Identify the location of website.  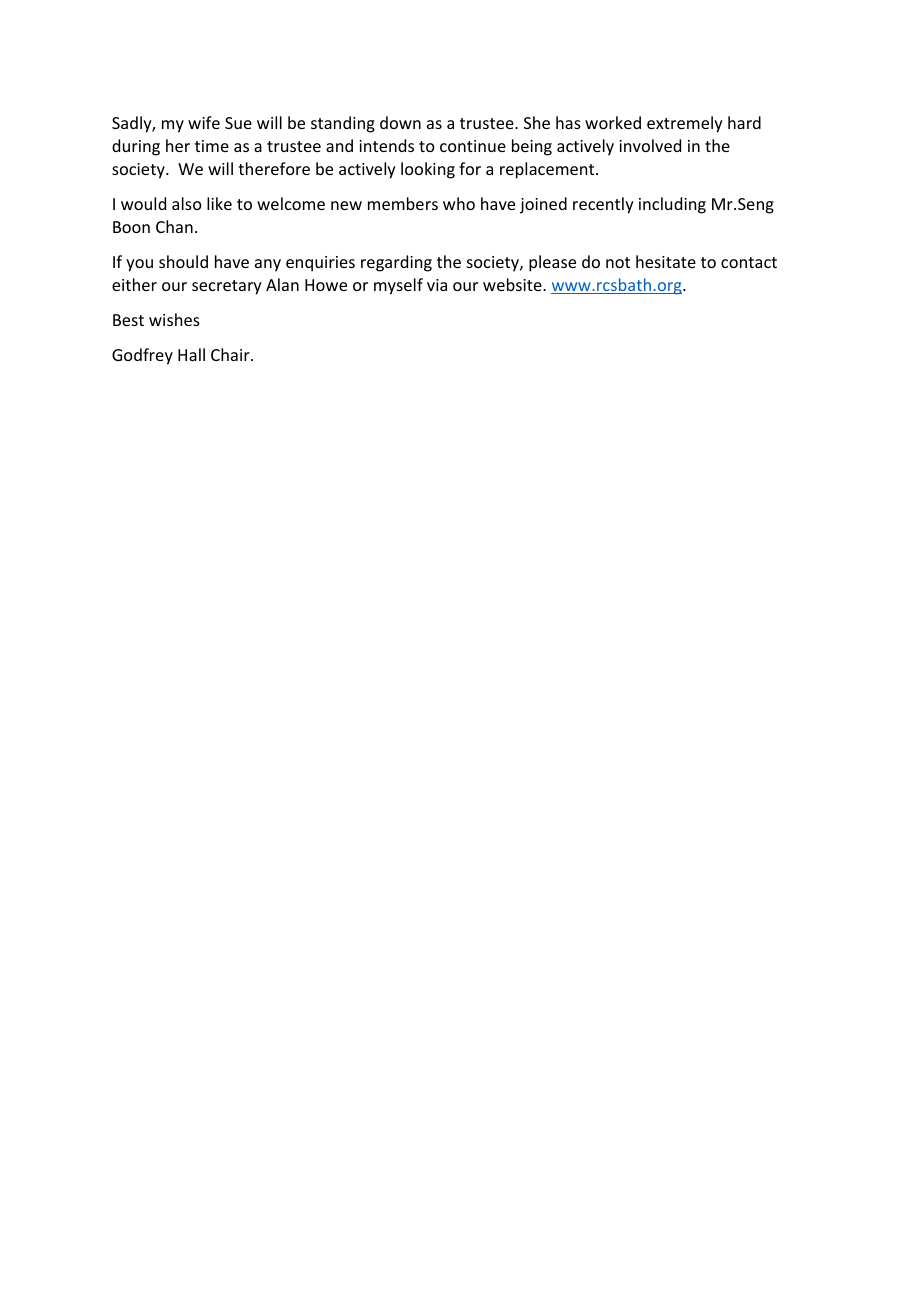
(513, 284).
